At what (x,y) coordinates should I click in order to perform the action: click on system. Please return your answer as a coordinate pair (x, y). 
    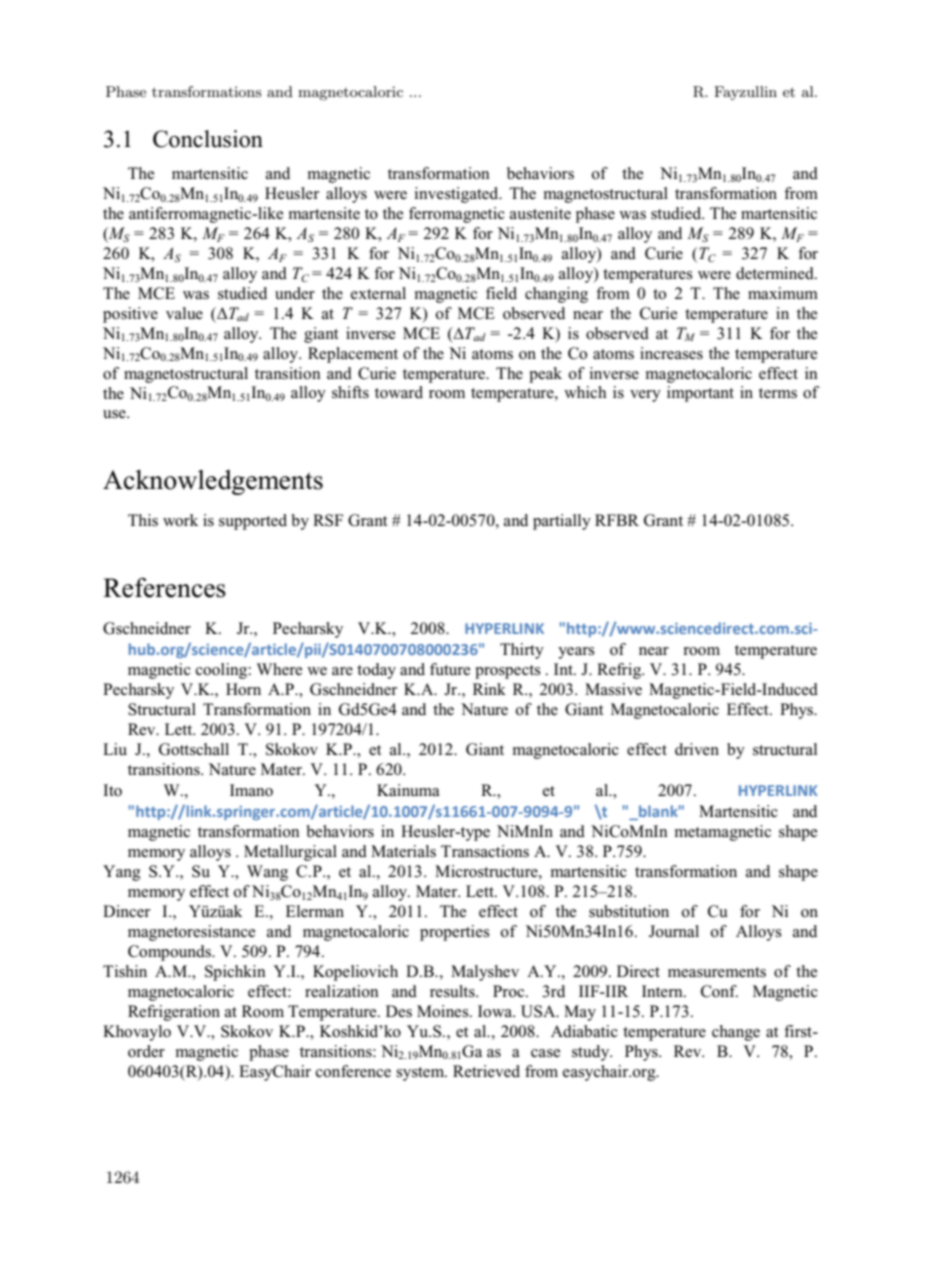
    Looking at the image, I should click on (421, 1074).
